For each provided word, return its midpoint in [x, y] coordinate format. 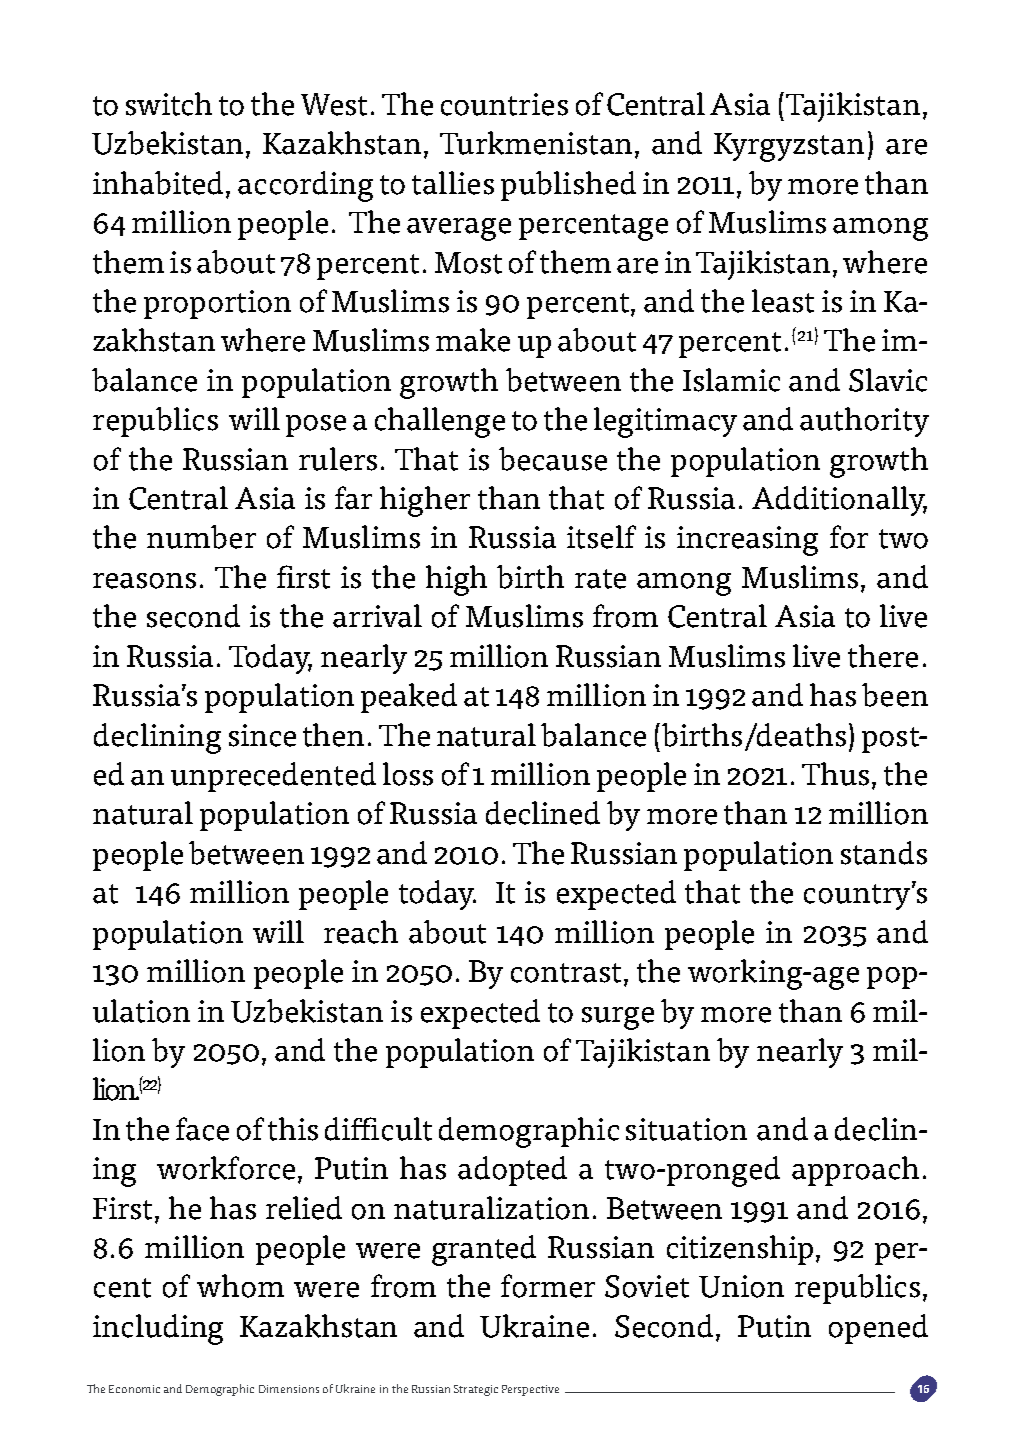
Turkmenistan [538, 144]
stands [884, 853]
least [783, 301]
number [201, 537]
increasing [747, 541]
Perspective [530, 1390]
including [158, 1329]
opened [878, 1329]
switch [169, 104]
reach [361, 932]
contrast [568, 974]
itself [601, 537]
